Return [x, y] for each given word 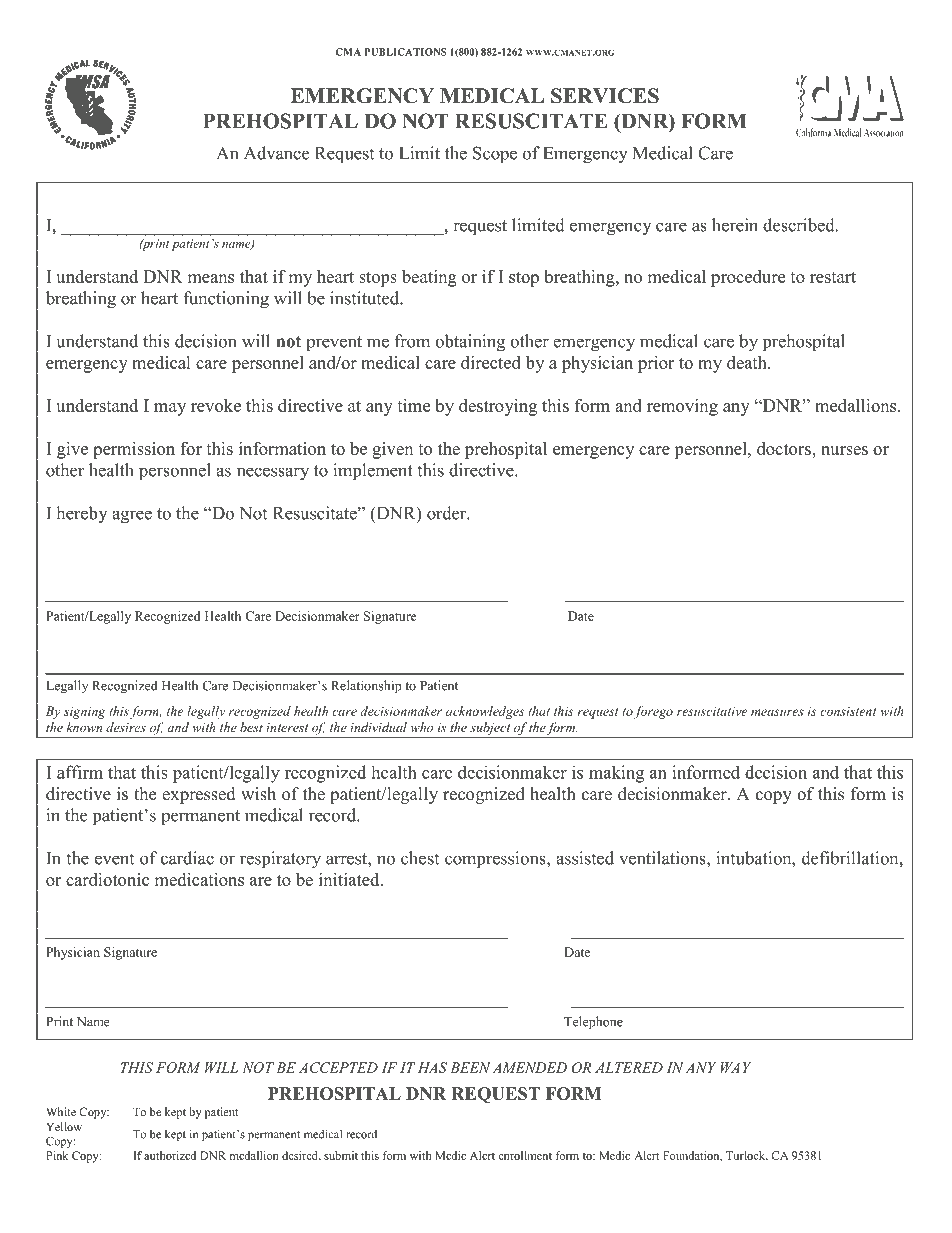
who [422, 727]
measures [777, 712]
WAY [736, 1067]
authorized [170, 1155]
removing [682, 407]
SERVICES [605, 96]
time [413, 405]
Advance [276, 153]
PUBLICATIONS [406, 52]
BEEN [470, 1067]
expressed [199, 795]
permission [134, 450]
